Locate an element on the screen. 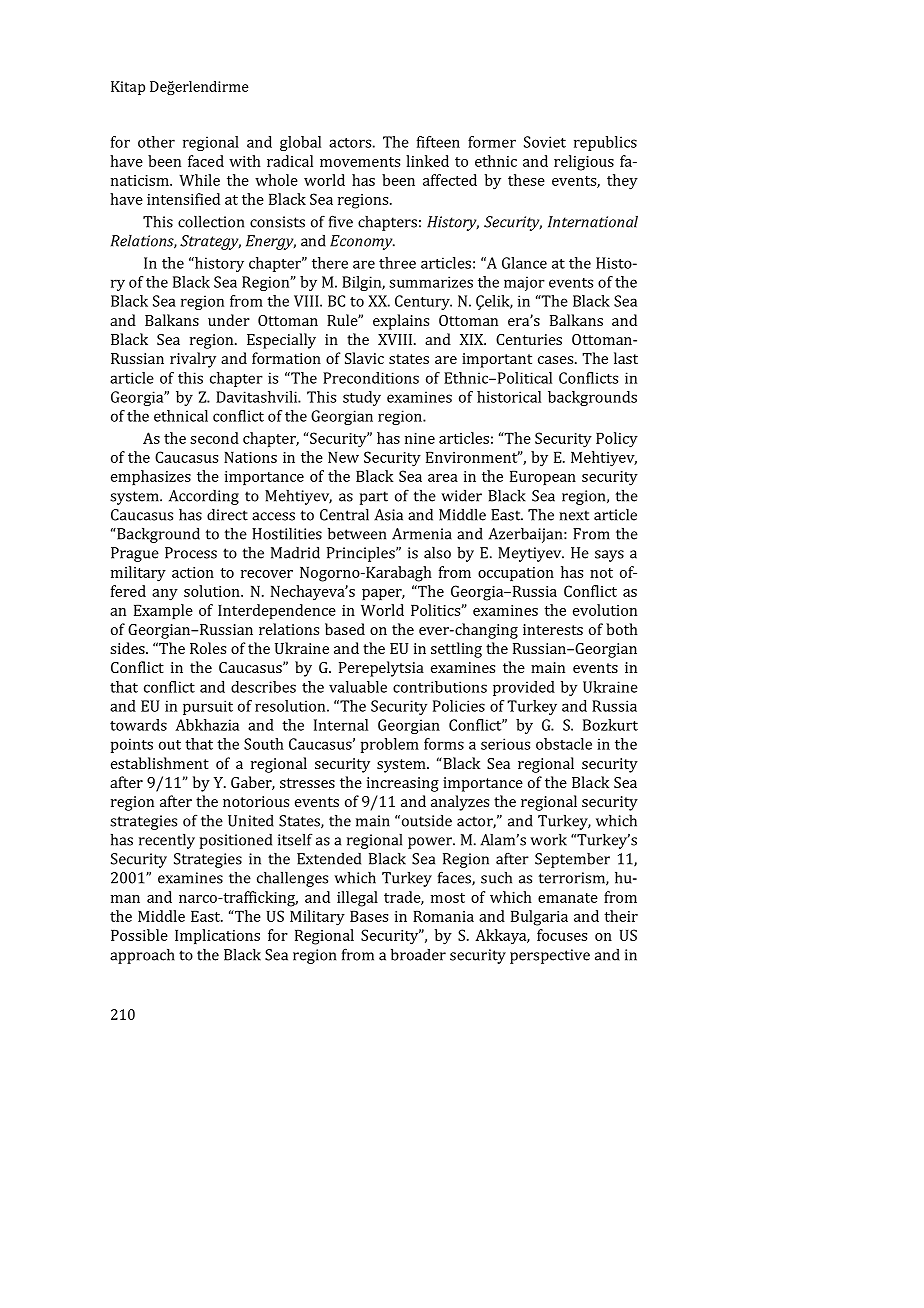 The image size is (924, 1308). religious is located at coordinates (584, 163).
